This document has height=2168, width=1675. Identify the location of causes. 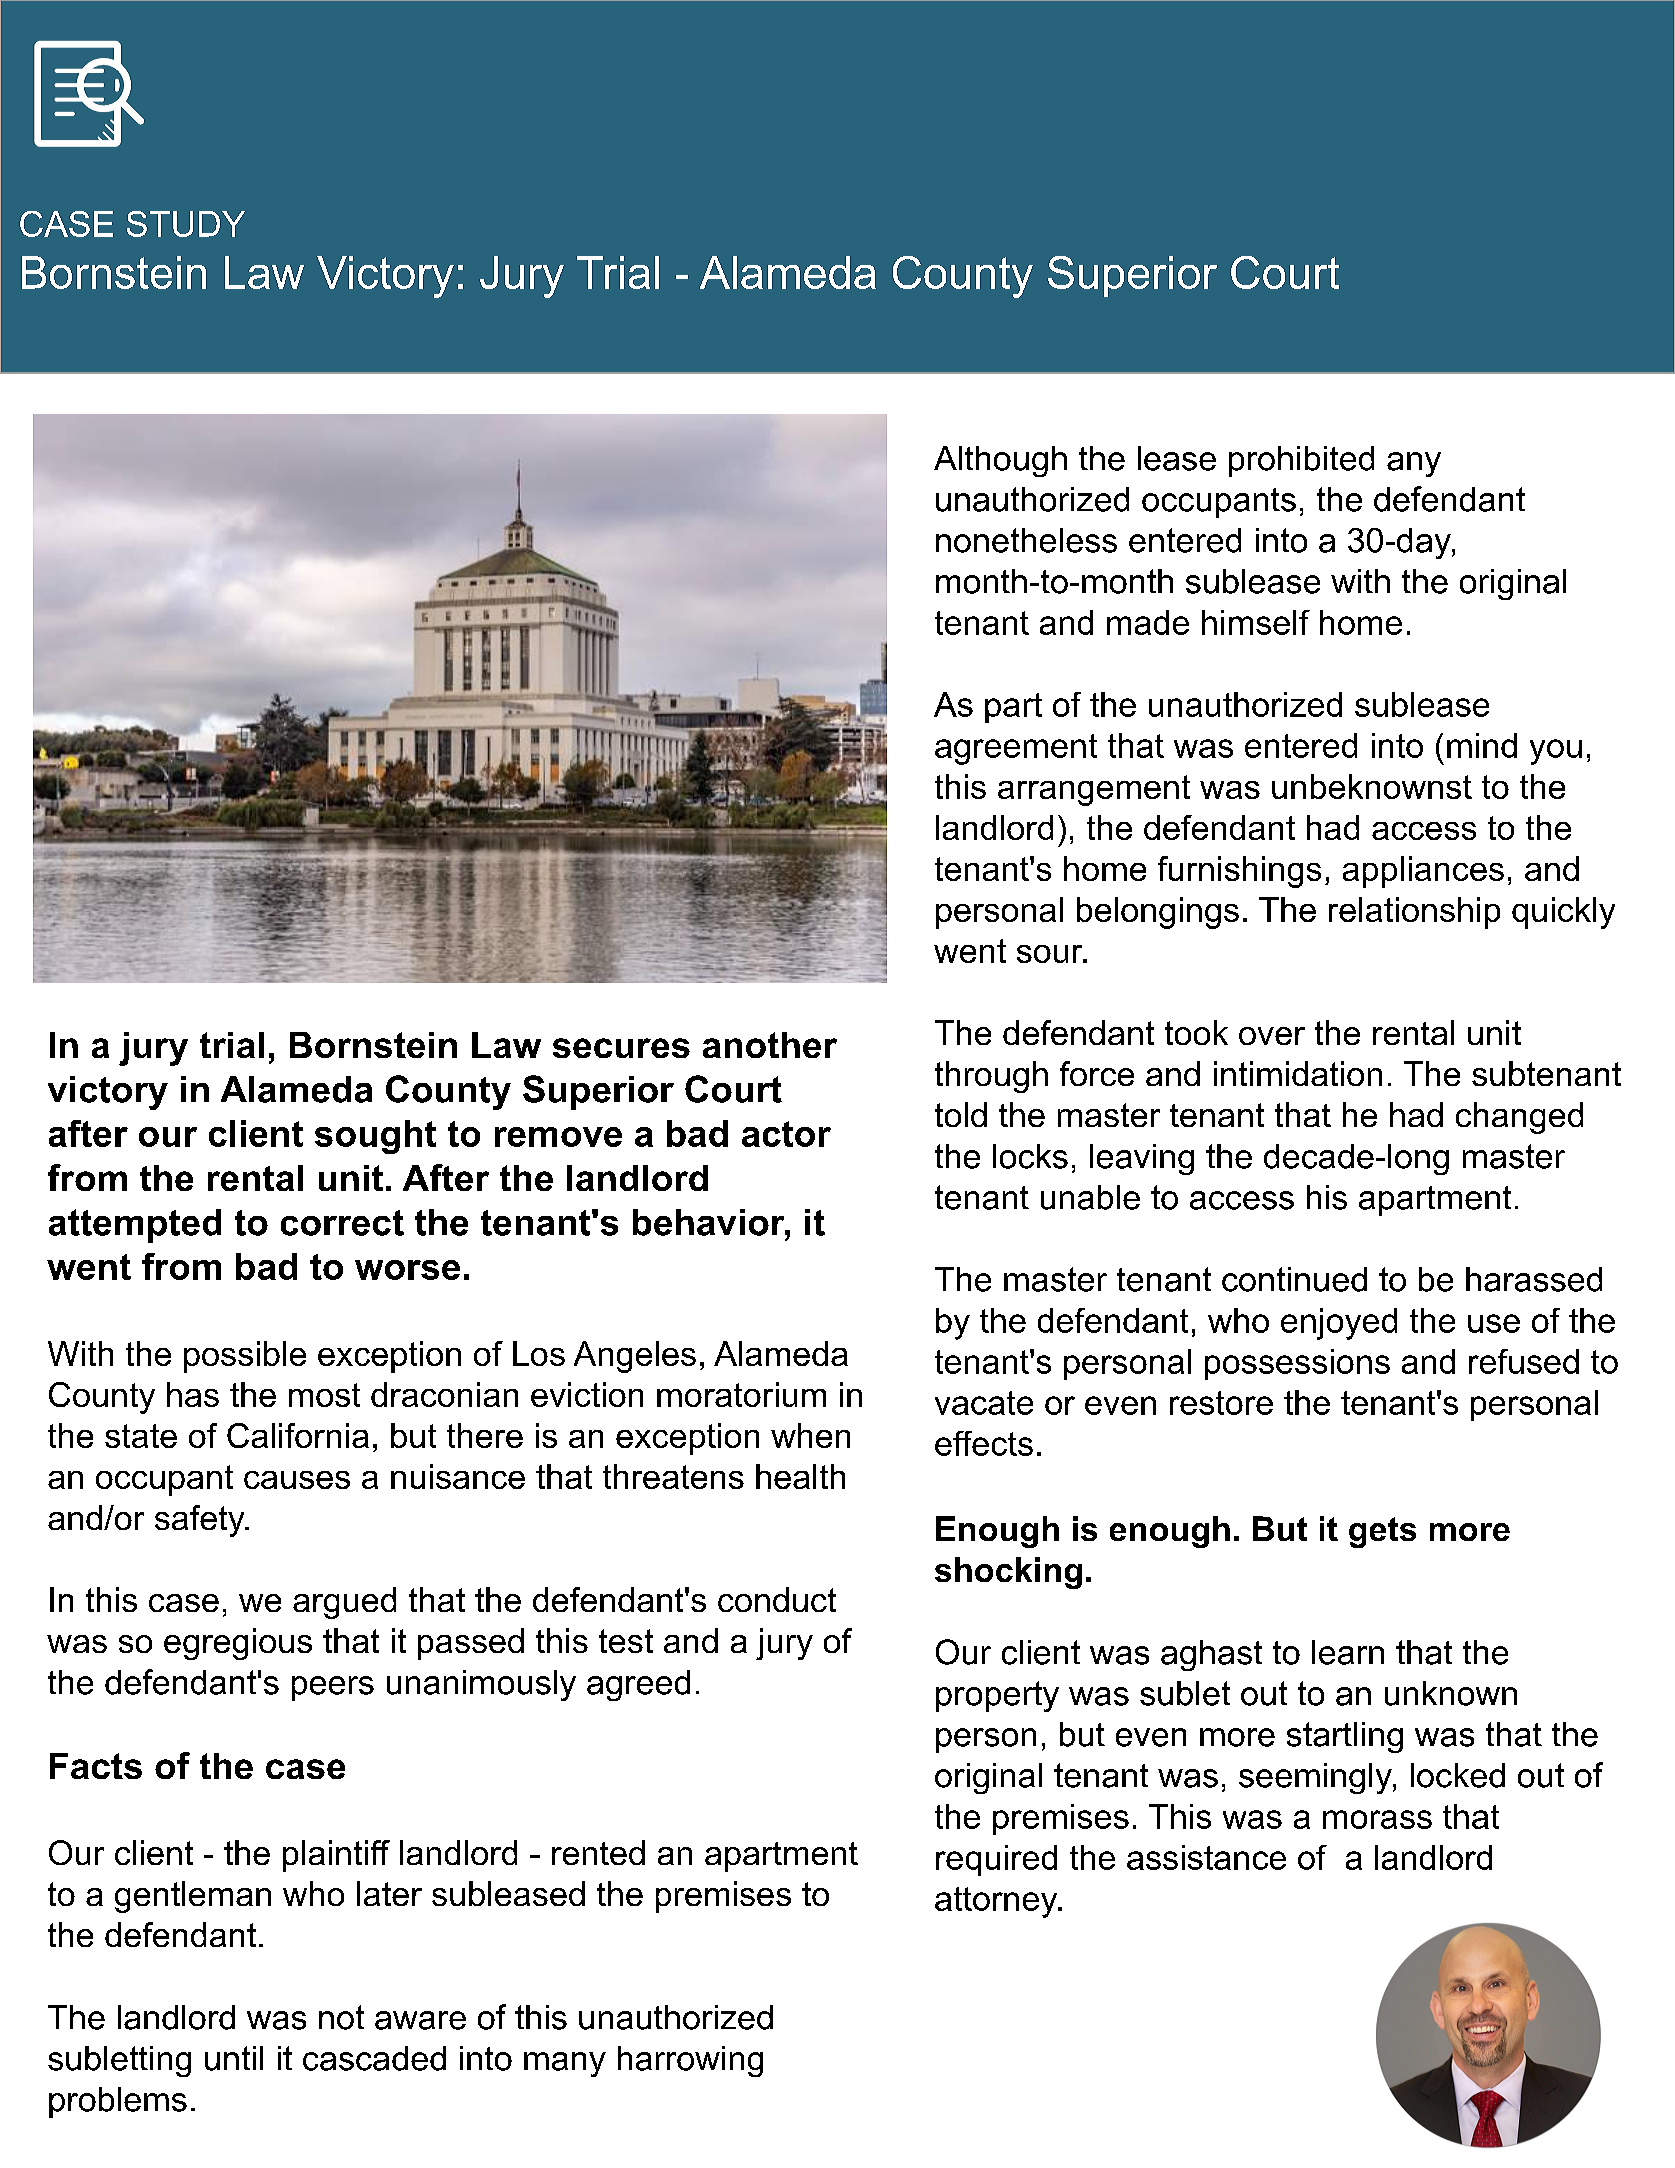
(297, 1480).
